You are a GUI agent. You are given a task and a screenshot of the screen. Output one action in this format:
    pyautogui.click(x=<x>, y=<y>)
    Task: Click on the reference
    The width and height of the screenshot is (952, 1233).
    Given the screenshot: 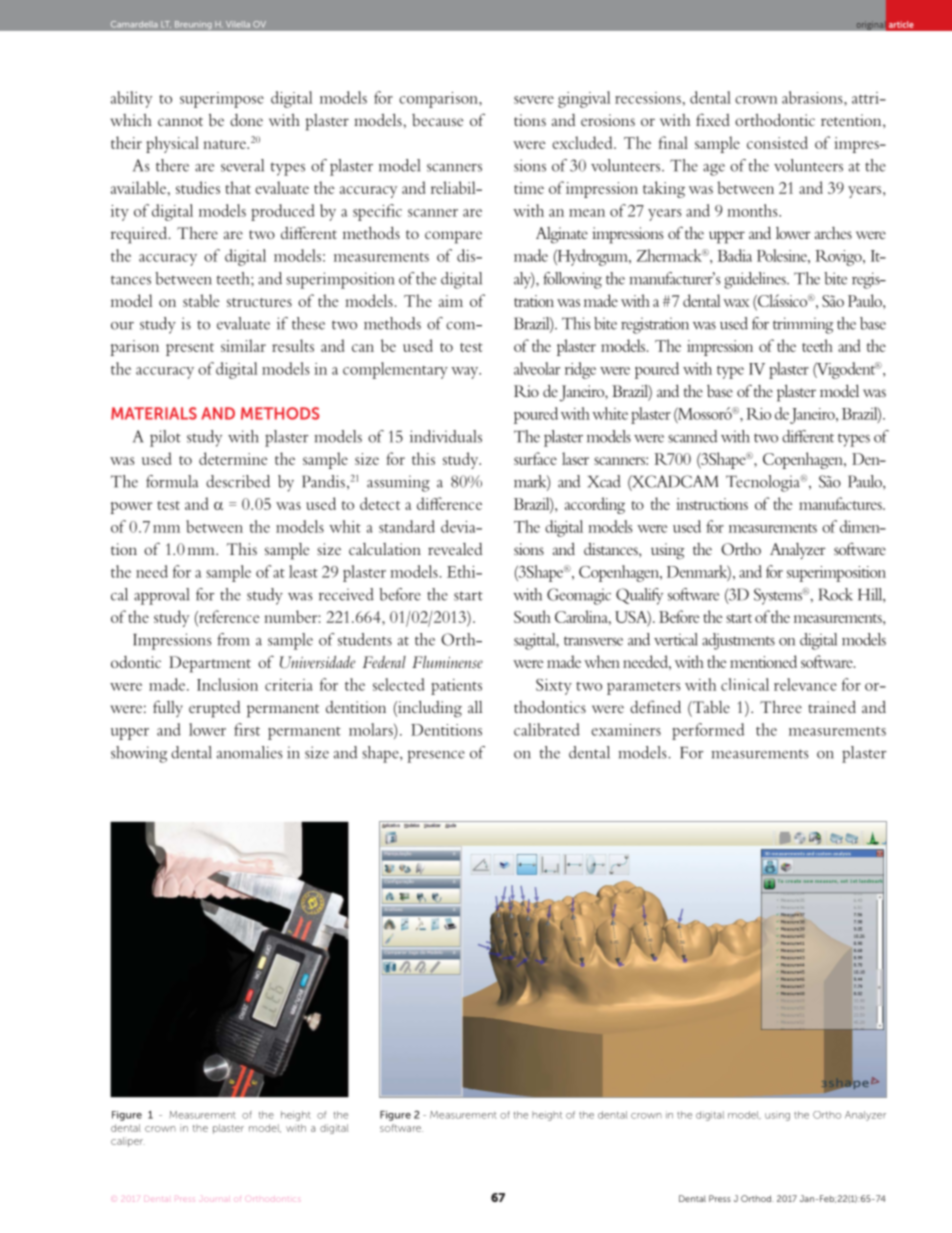 What is the action you would take?
    pyautogui.click(x=228, y=616)
